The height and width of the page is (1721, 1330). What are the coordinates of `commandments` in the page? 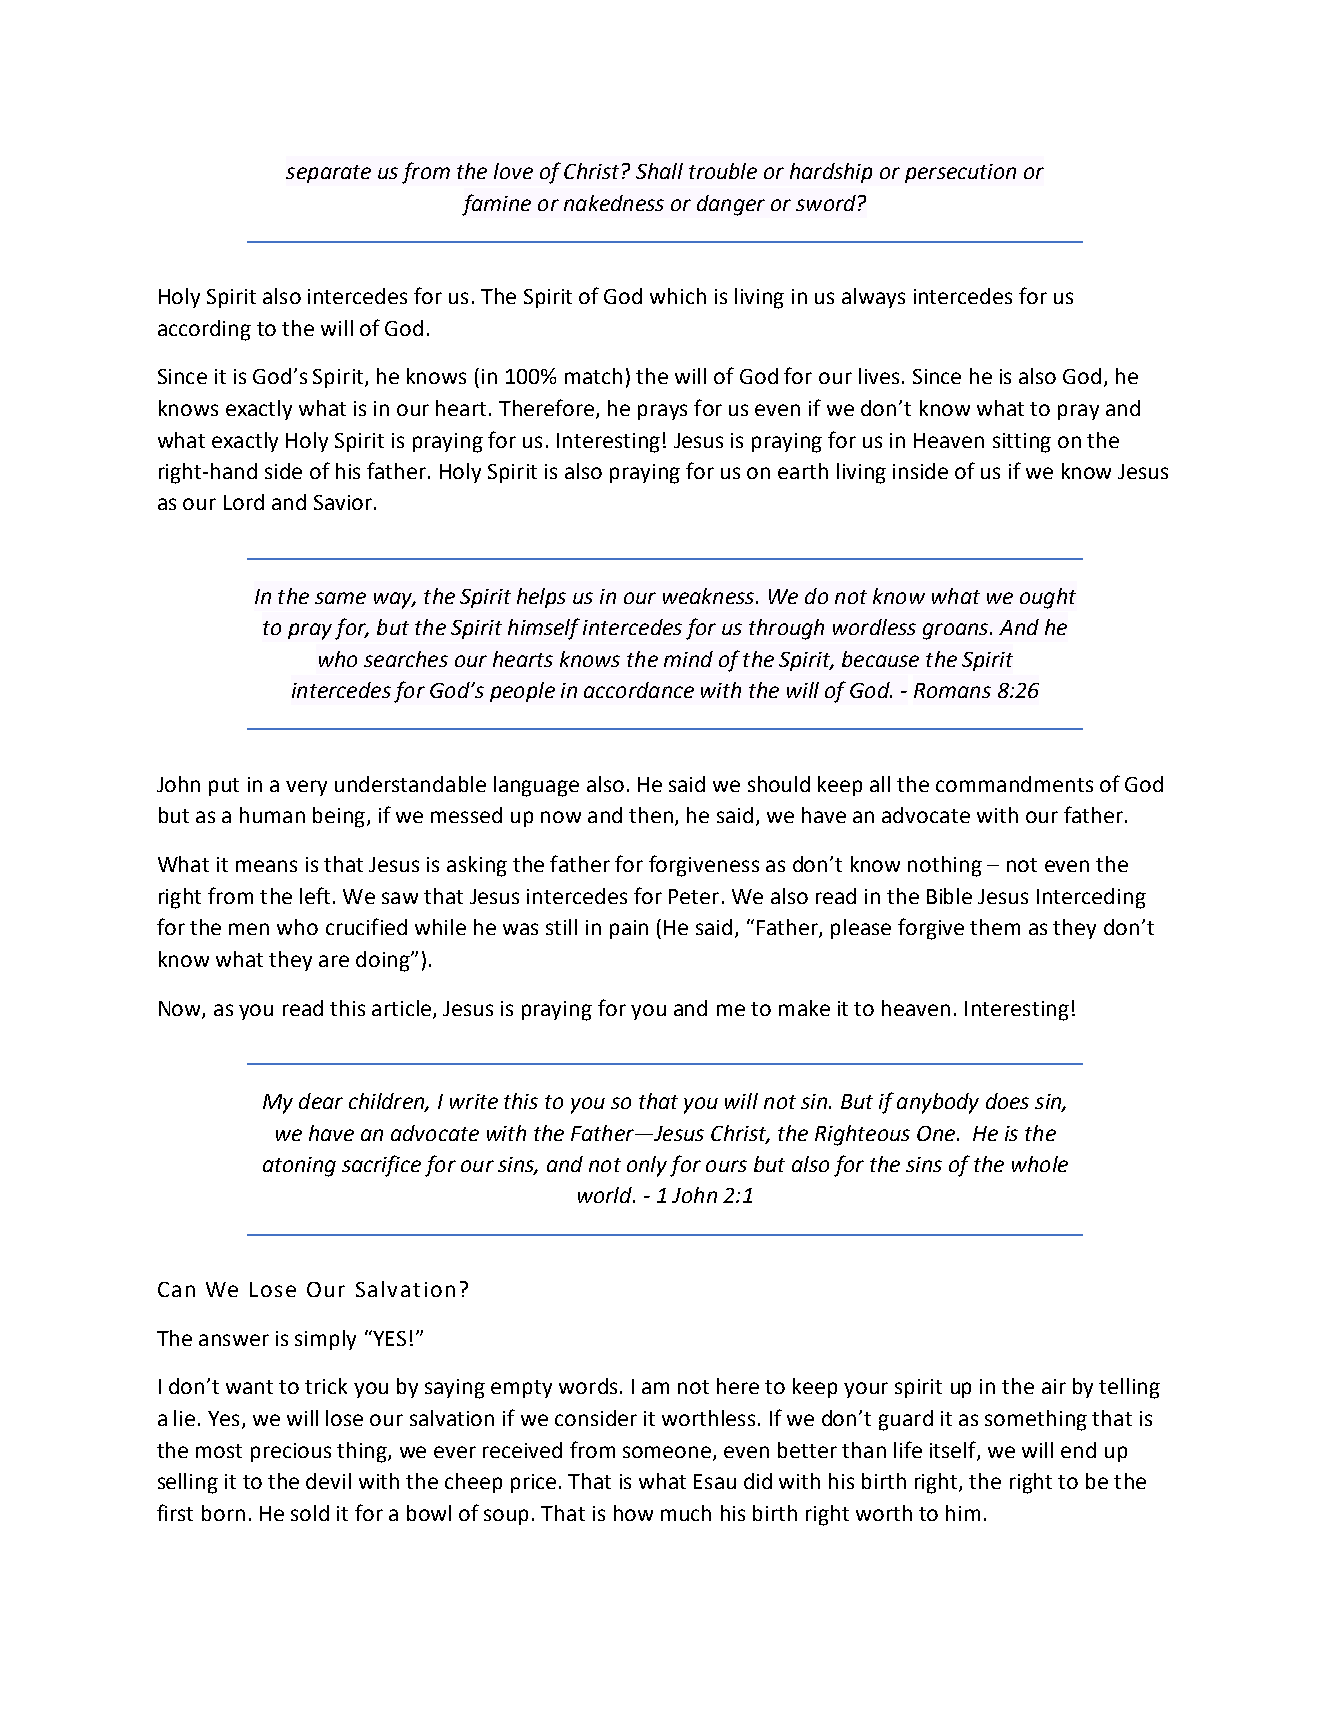 It's located at (1014, 784).
